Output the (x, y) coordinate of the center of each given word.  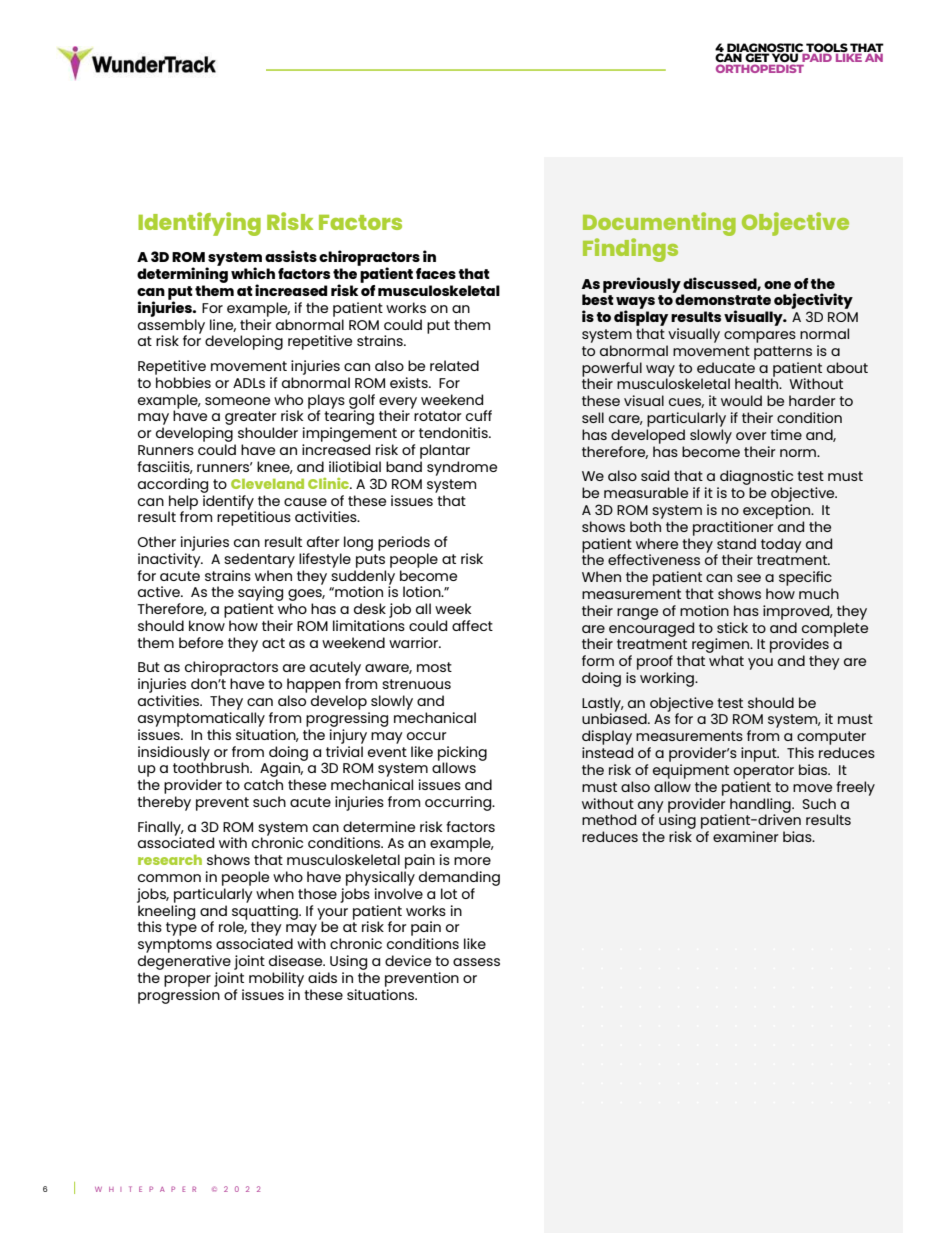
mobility (276, 979)
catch (263, 784)
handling (761, 806)
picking (462, 754)
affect (472, 625)
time (786, 434)
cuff (479, 415)
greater (251, 419)
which (253, 273)
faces (436, 273)
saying (260, 595)
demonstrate (722, 298)
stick (732, 627)
